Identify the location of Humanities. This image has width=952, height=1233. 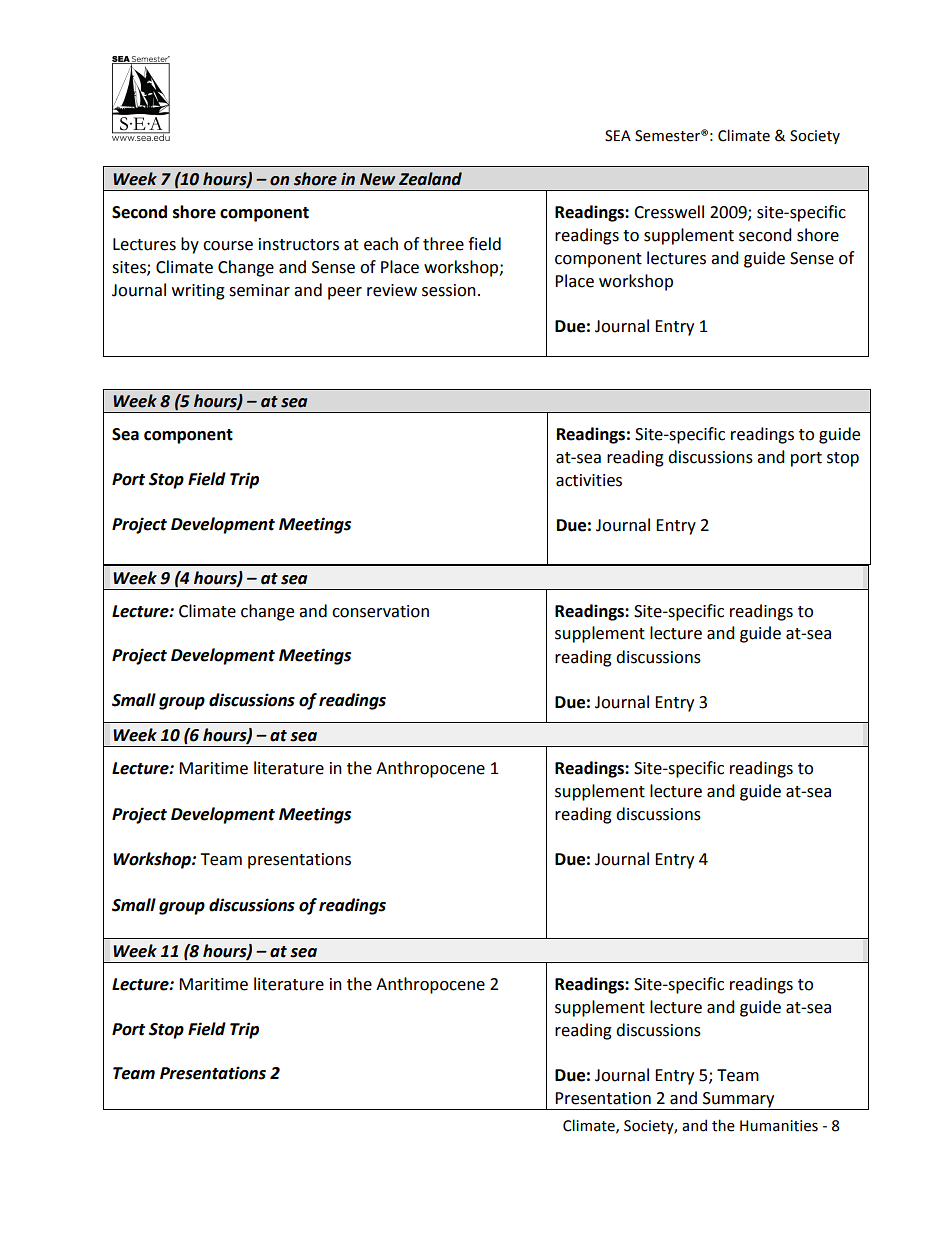
(779, 1126).
